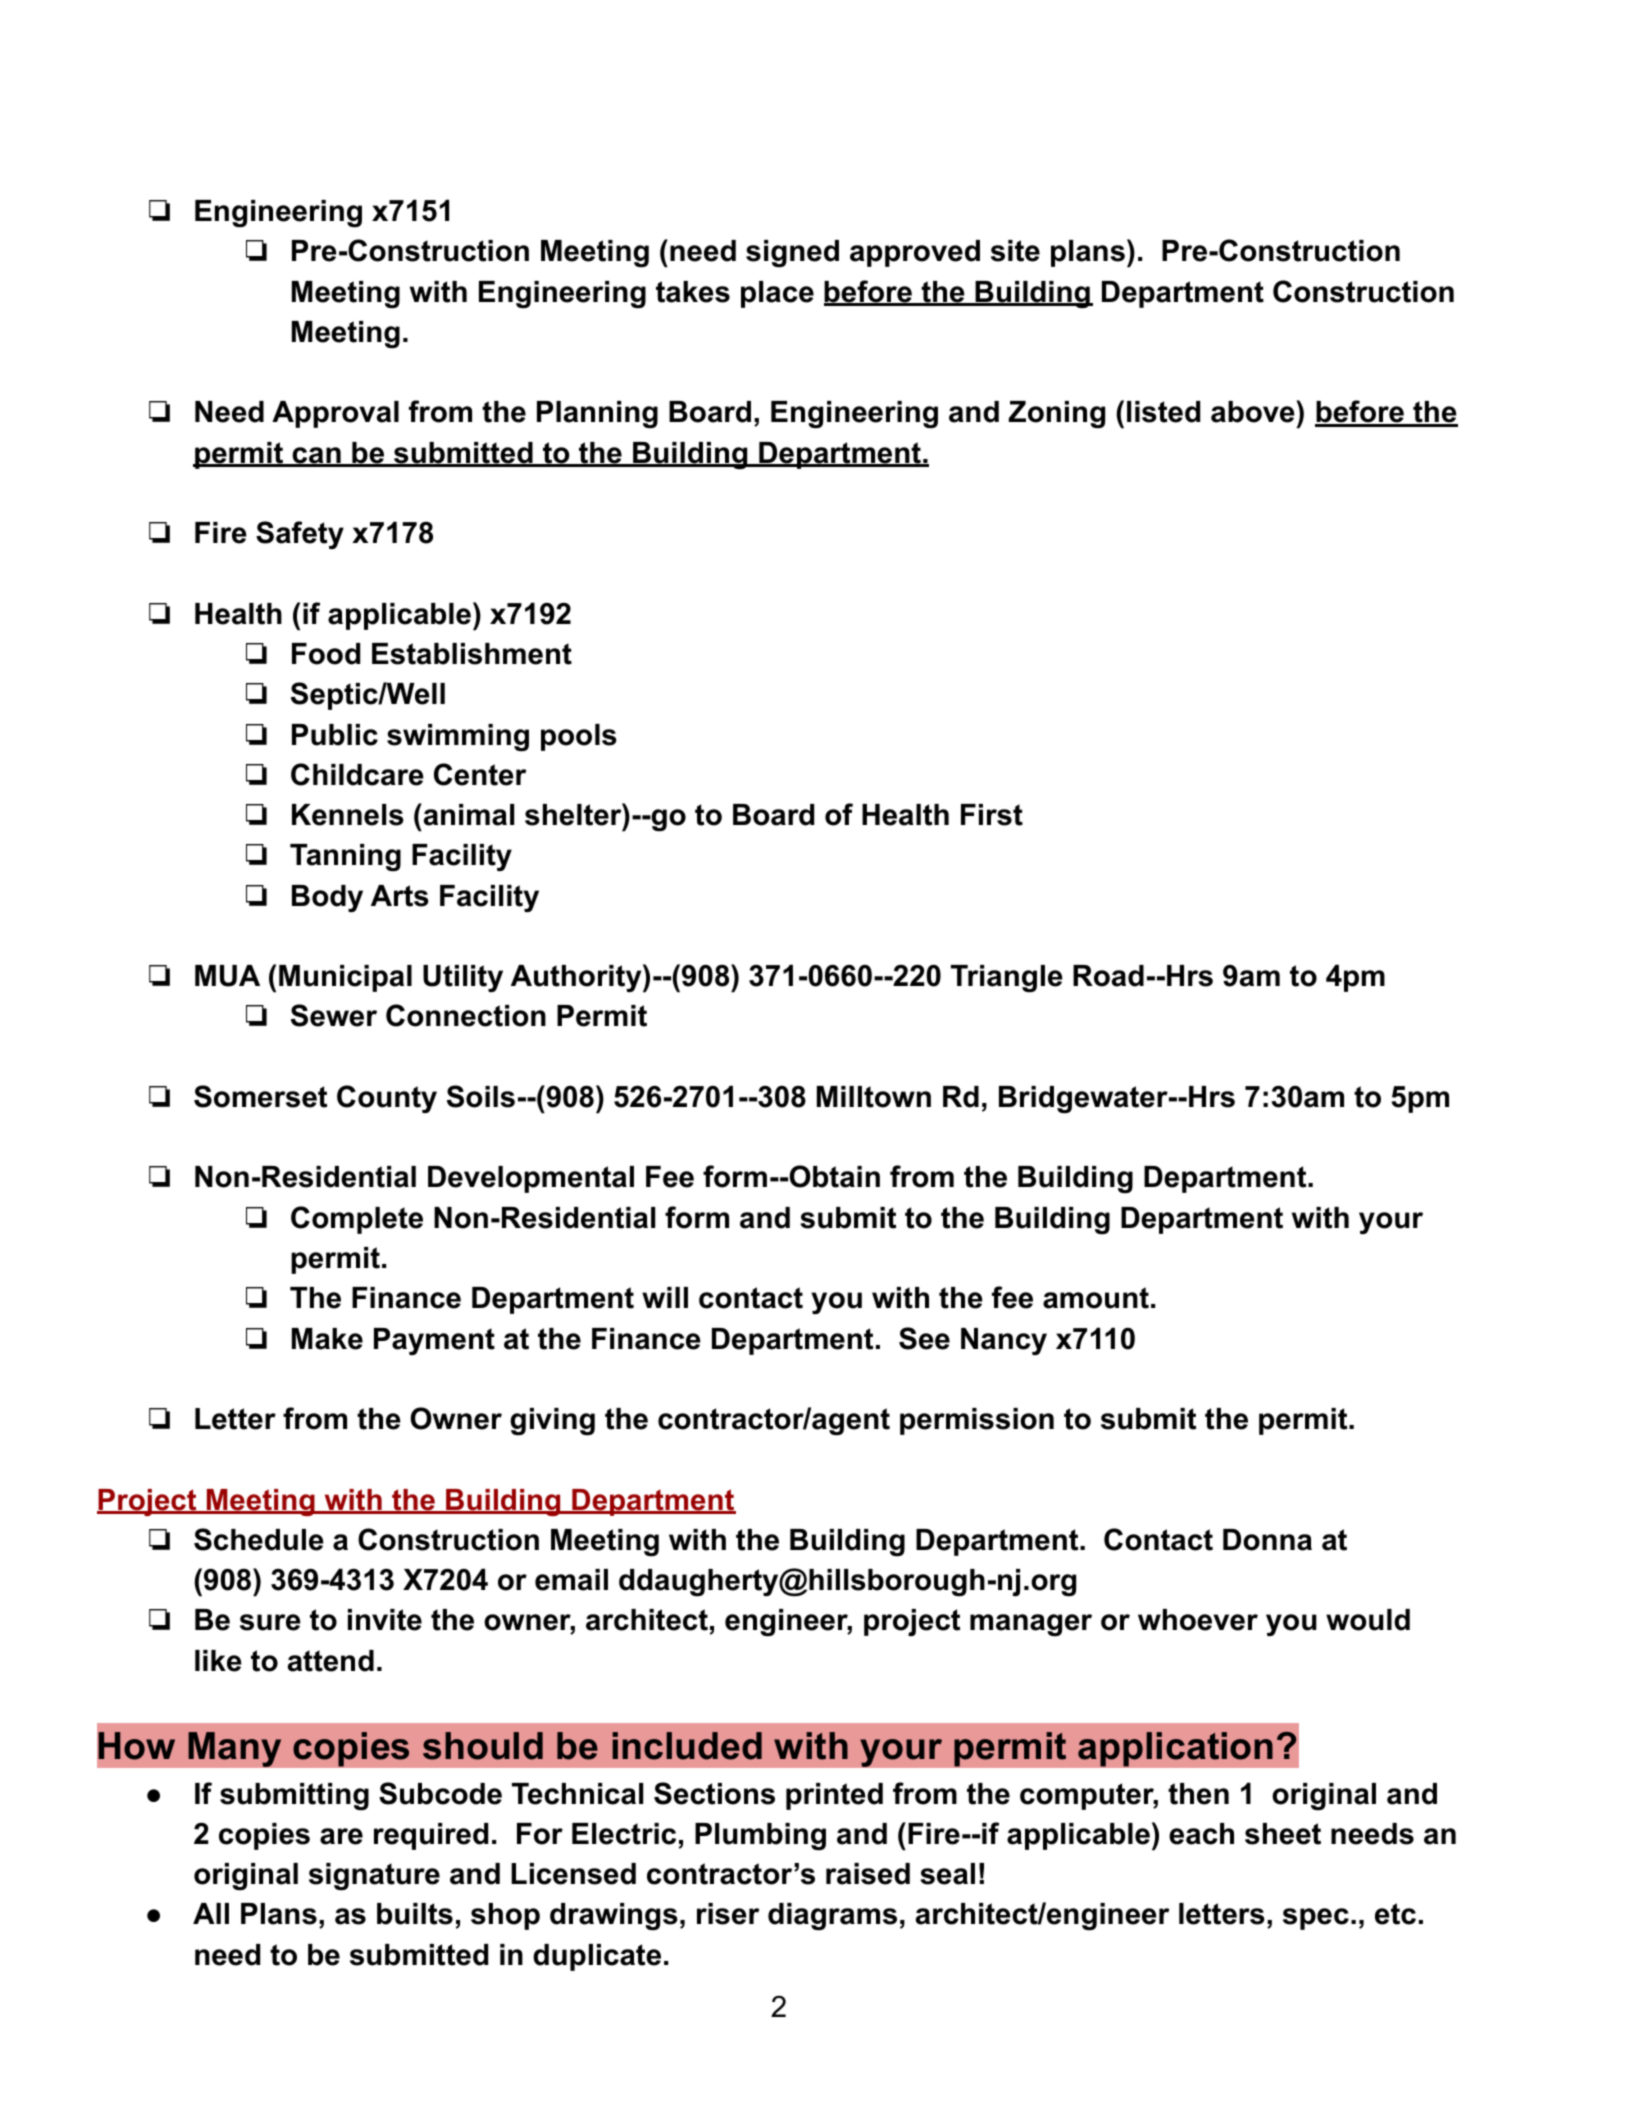 The image size is (1643, 2126). Describe the element at coordinates (211, 1913) in the screenshot. I see `All` at that location.
